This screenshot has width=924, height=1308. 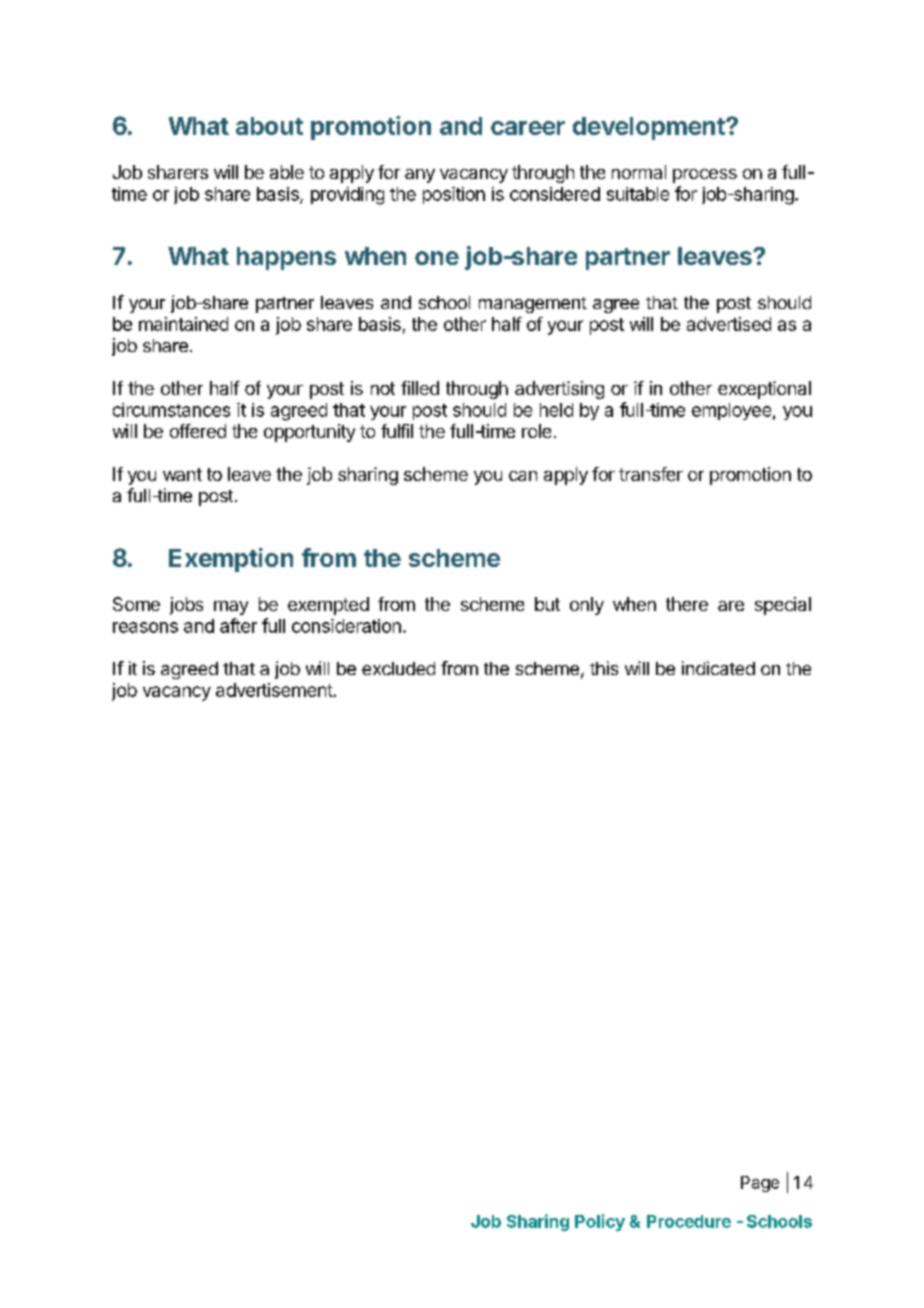 What do you see at coordinates (397, 431) in the screenshot?
I see `fulfil` at bounding box center [397, 431].
